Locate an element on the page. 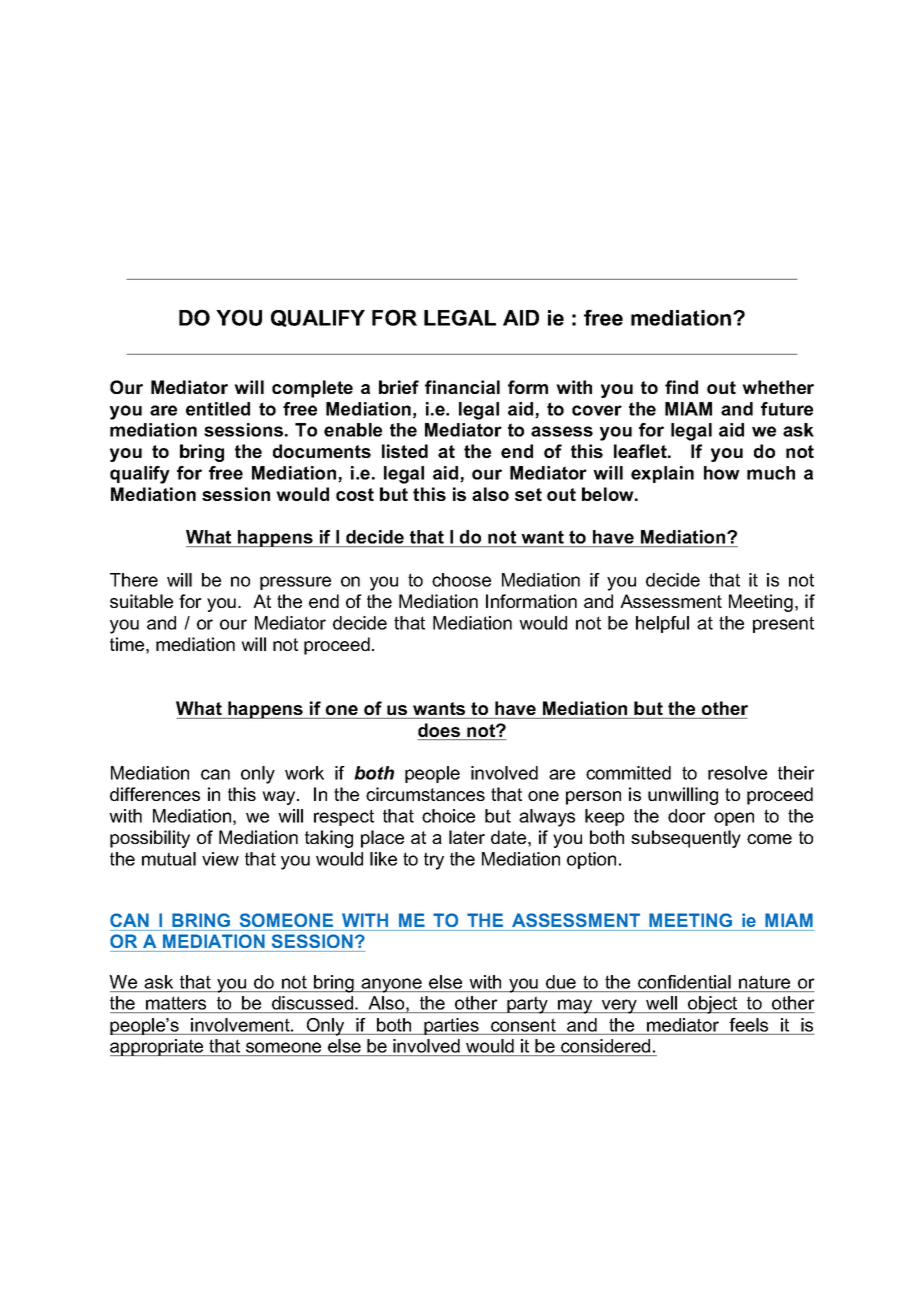 This page has width=924, height=1308. subsequently is located at coordinates (686, 839).
